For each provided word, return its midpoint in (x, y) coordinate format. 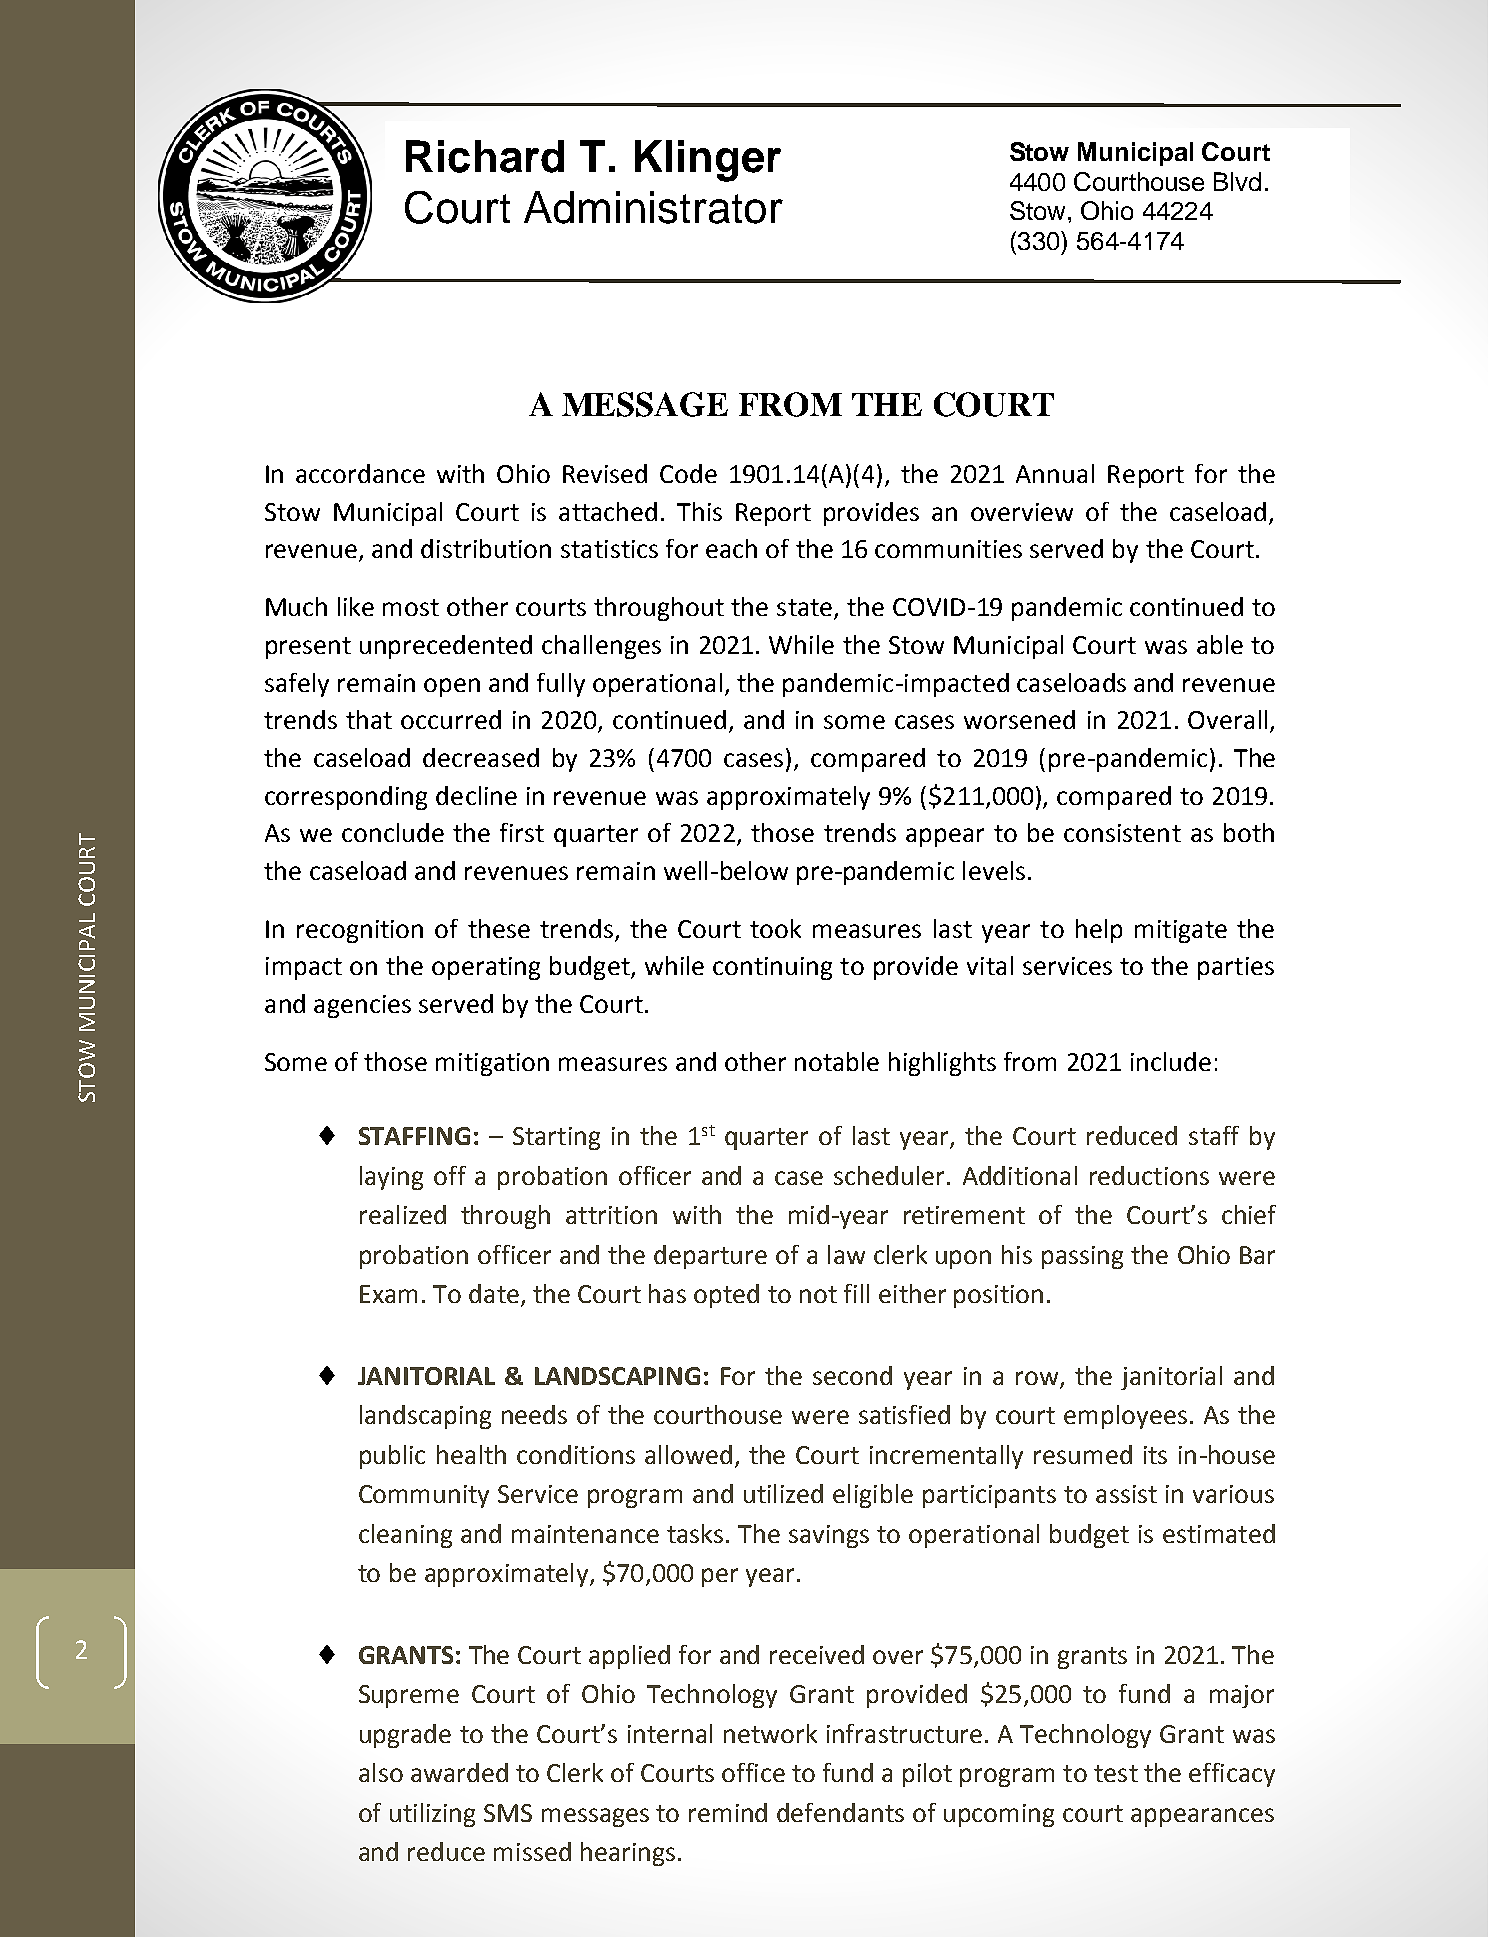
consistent (1122, 833)
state (804, 607)
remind (728, 1812)
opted (726, 1296)
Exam (388, 1294)
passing (1082, 1257)
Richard (485, 156)
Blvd (1237, 181)
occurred (451, 719)
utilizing (432, 1815)
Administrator (653, 207)
